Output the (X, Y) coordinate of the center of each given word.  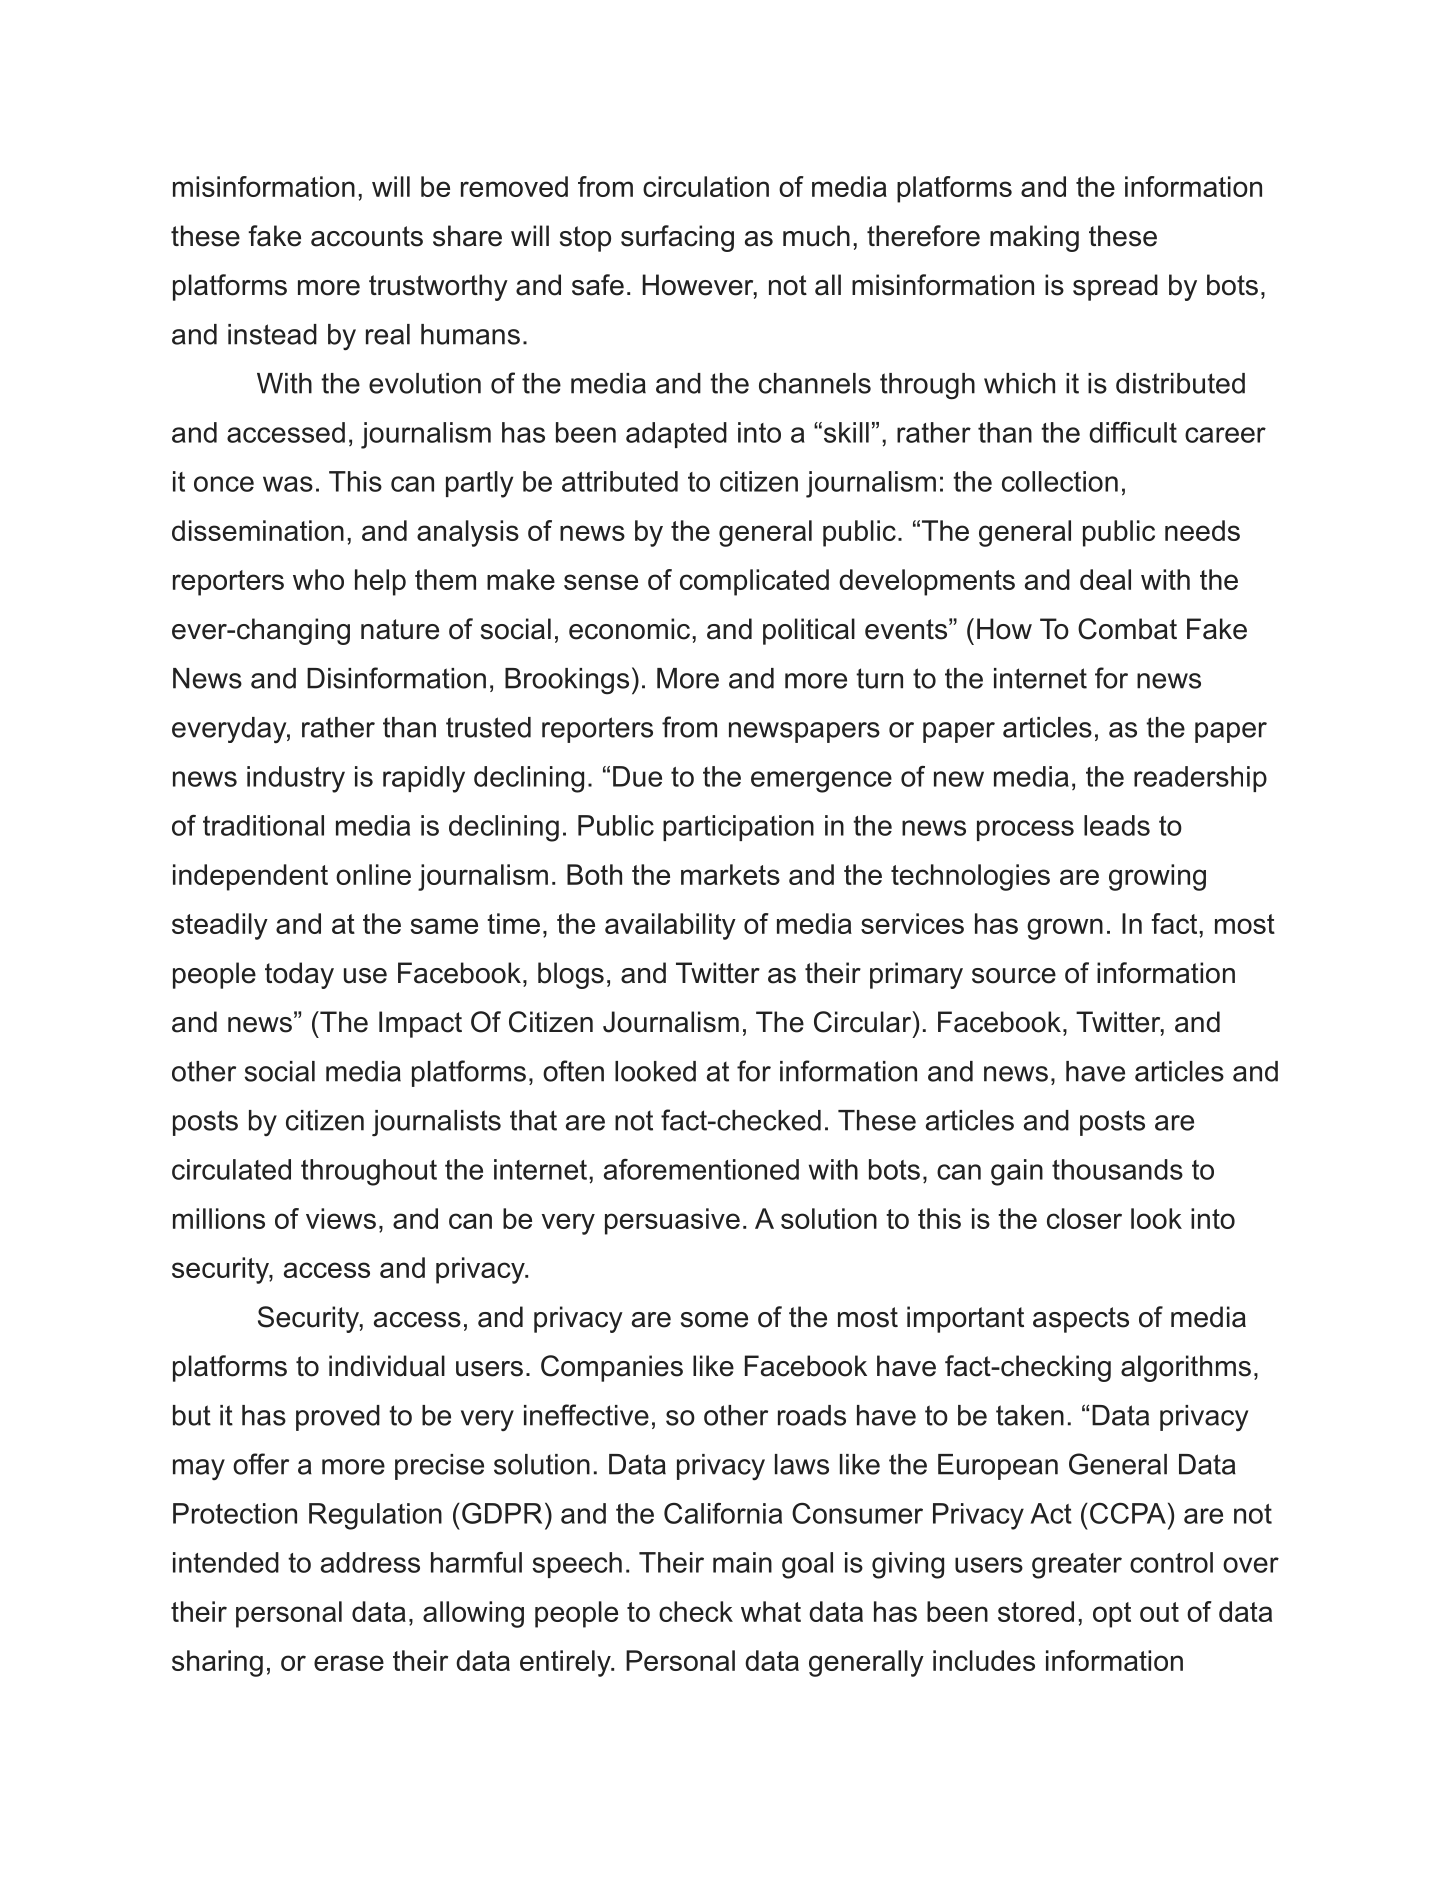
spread (1115, 287)
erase (349, 1663)
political (809, 631)
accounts (367, 236)
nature (400, 629)
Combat (1127, 629)
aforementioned (701, 1169)
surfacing (677, 238)
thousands (1117, 1169)
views (341, 1218)
